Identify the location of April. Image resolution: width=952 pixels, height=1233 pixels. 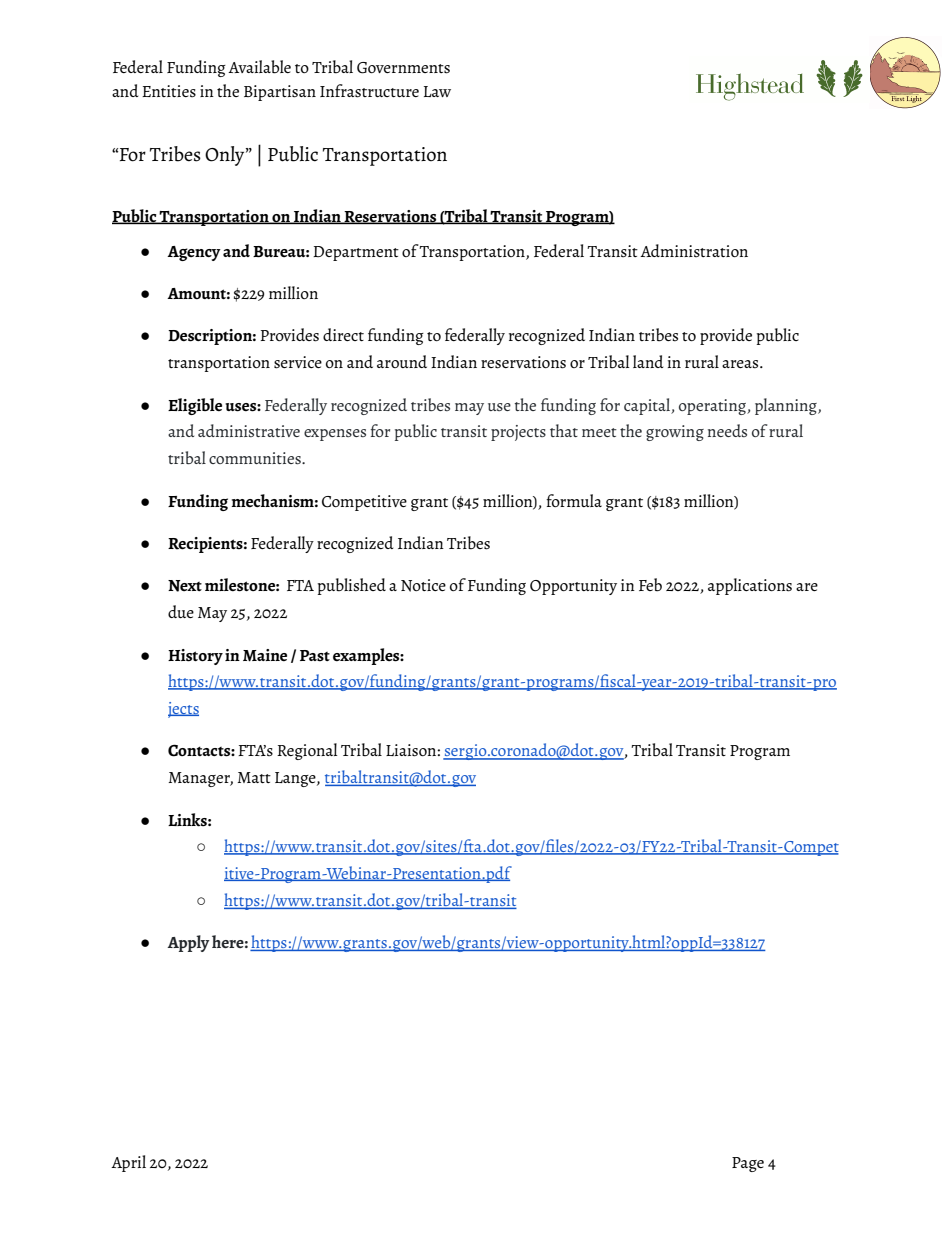
(128, 1163).
